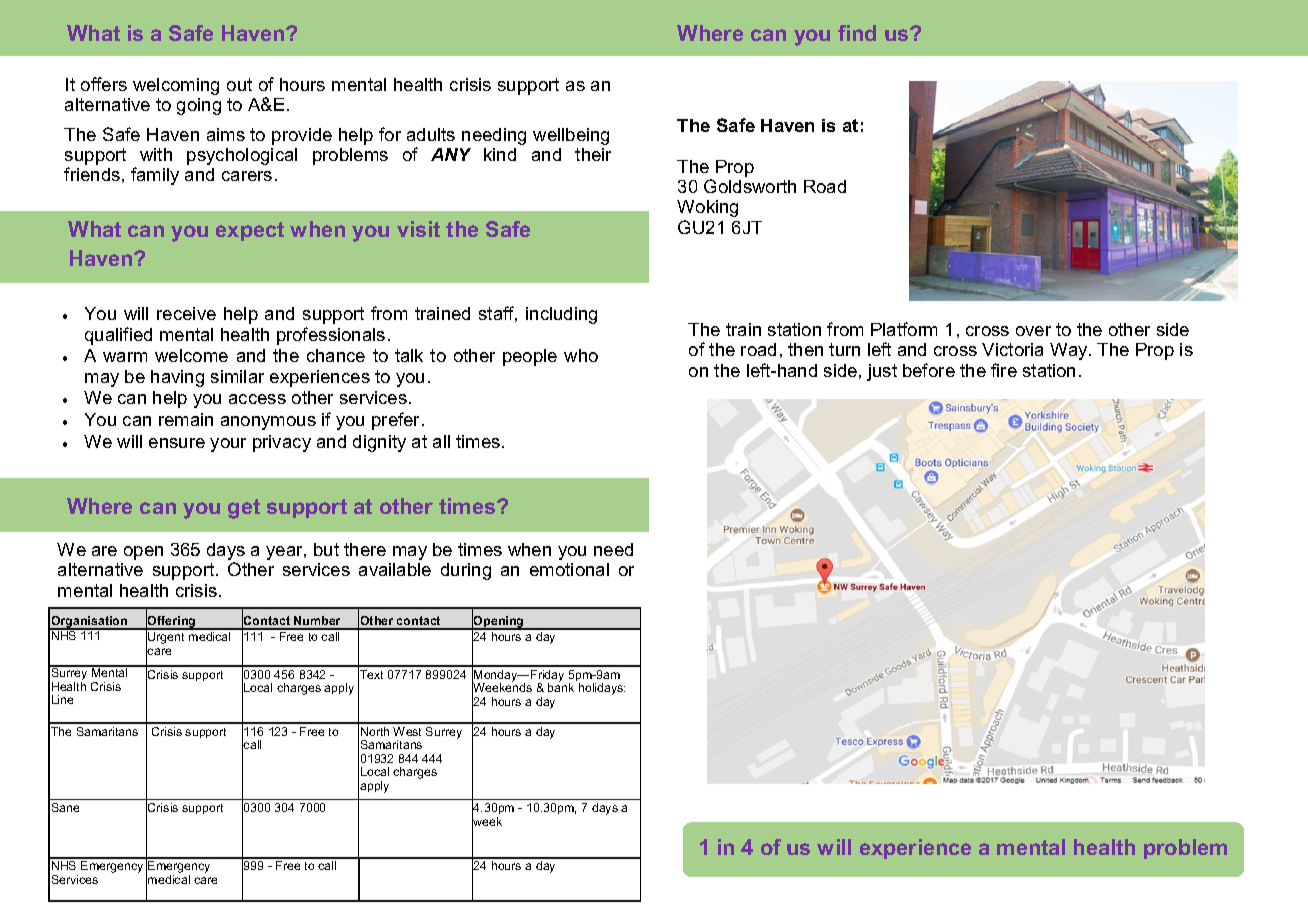 The width and height of the screenshot is (1308, 924). Describe the element at coordinates (569, 569) in the screenshot. I see `emotional` at that location.
